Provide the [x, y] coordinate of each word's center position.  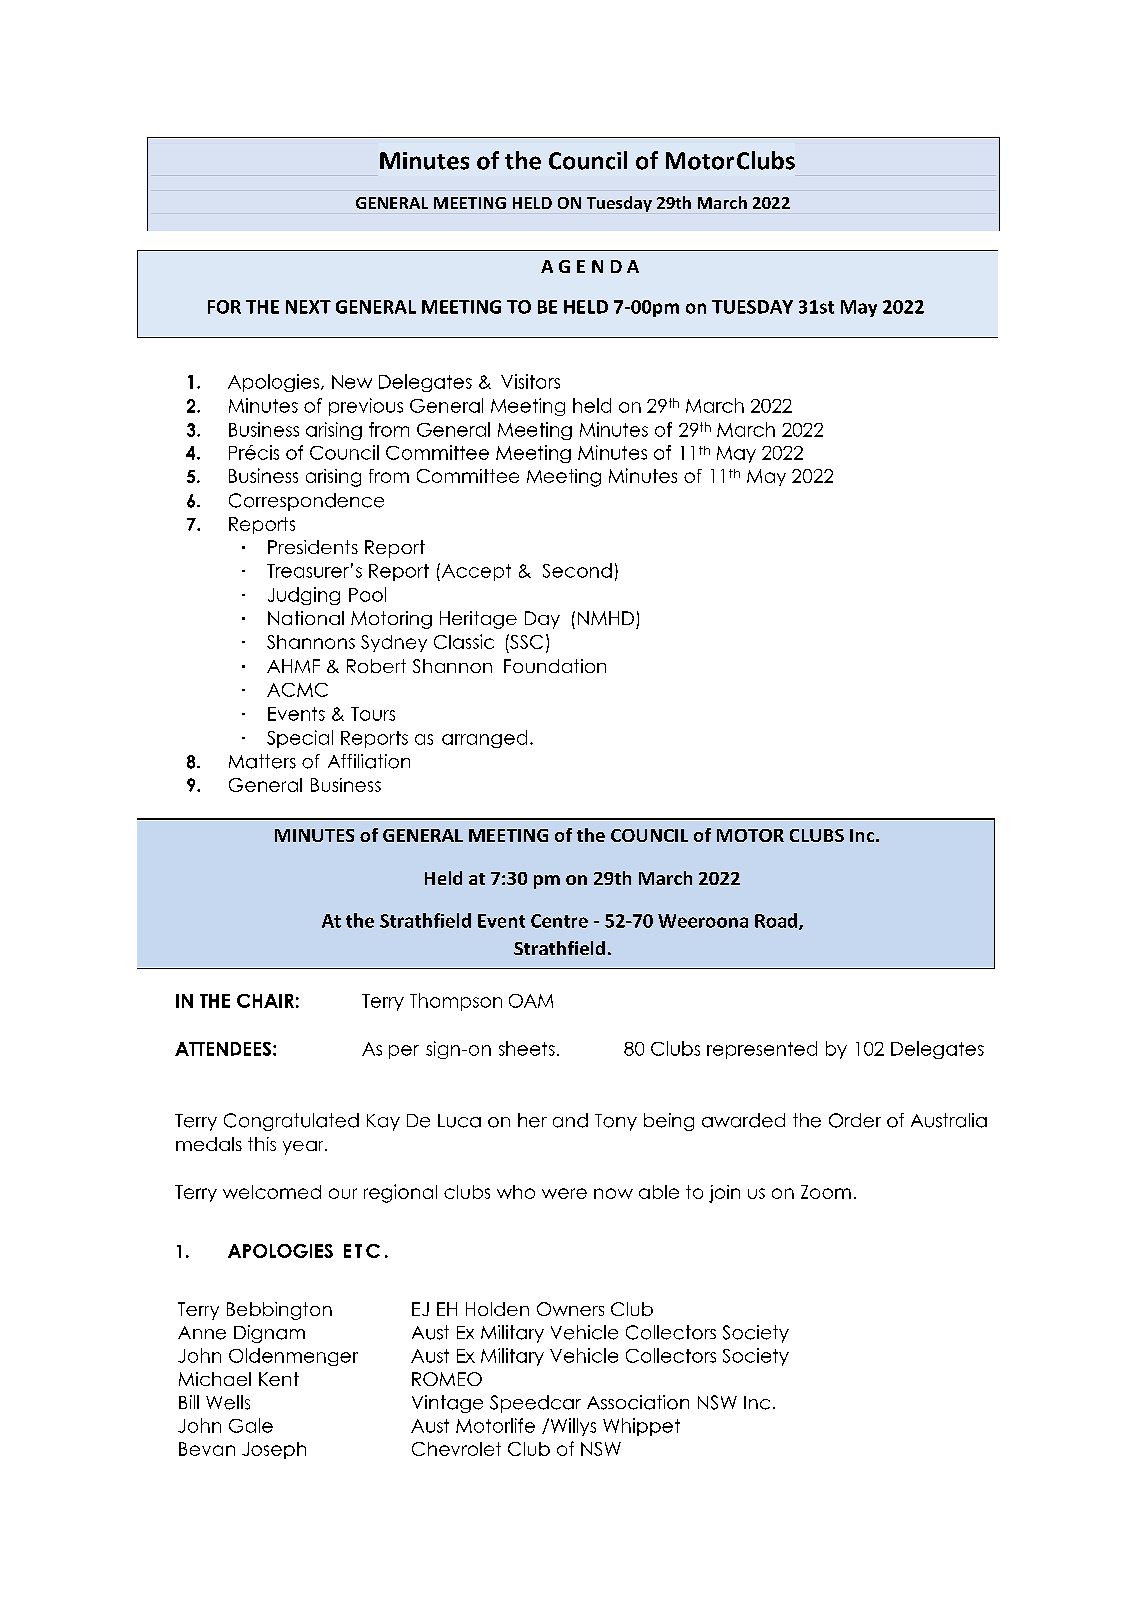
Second [577, 570]
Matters [262, 761]
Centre [559, 921]
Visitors [530, 381]
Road [777, 921]
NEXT [308, 307]
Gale [251, 1425]
